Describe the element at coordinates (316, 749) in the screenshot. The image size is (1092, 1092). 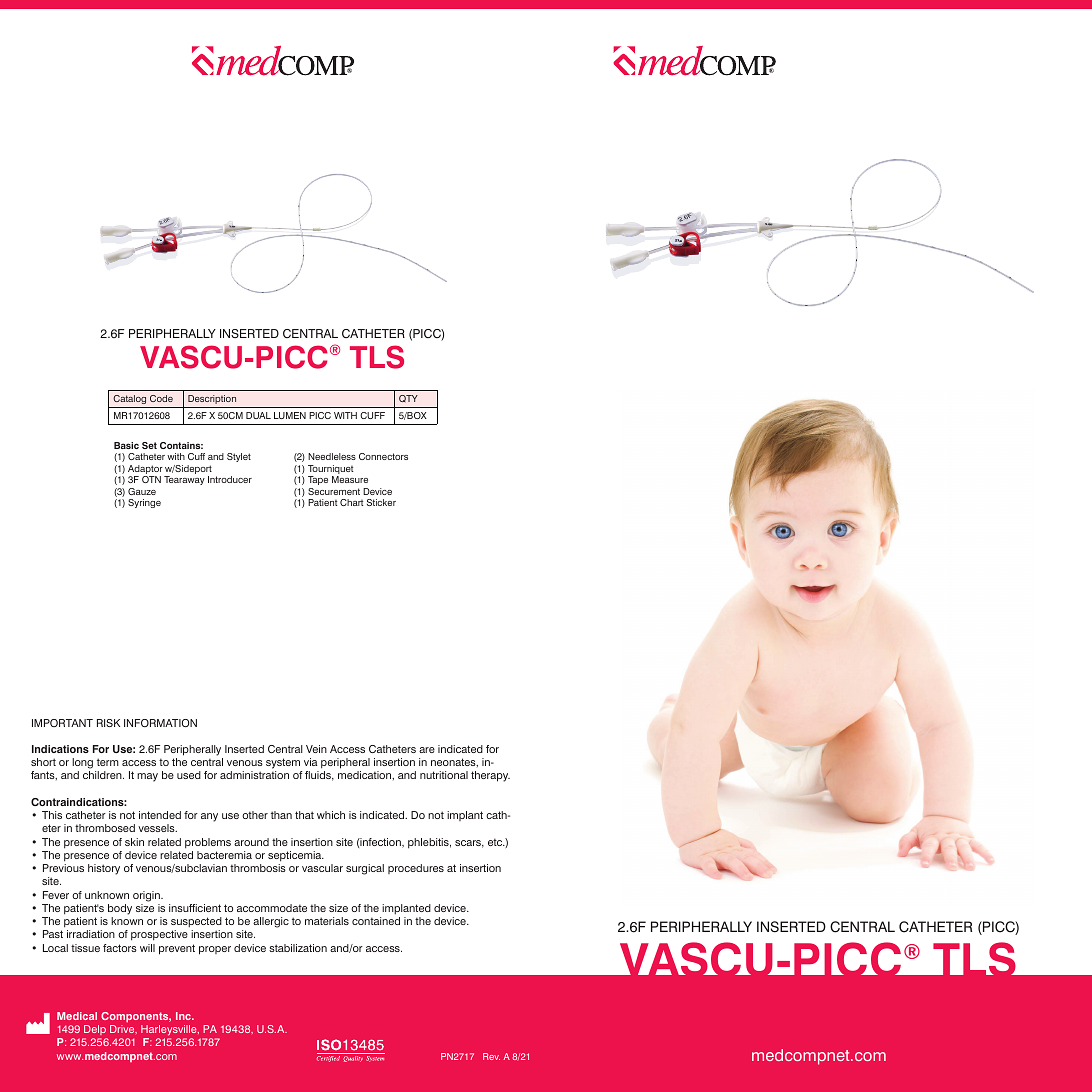
I see `Vein` at that location.
